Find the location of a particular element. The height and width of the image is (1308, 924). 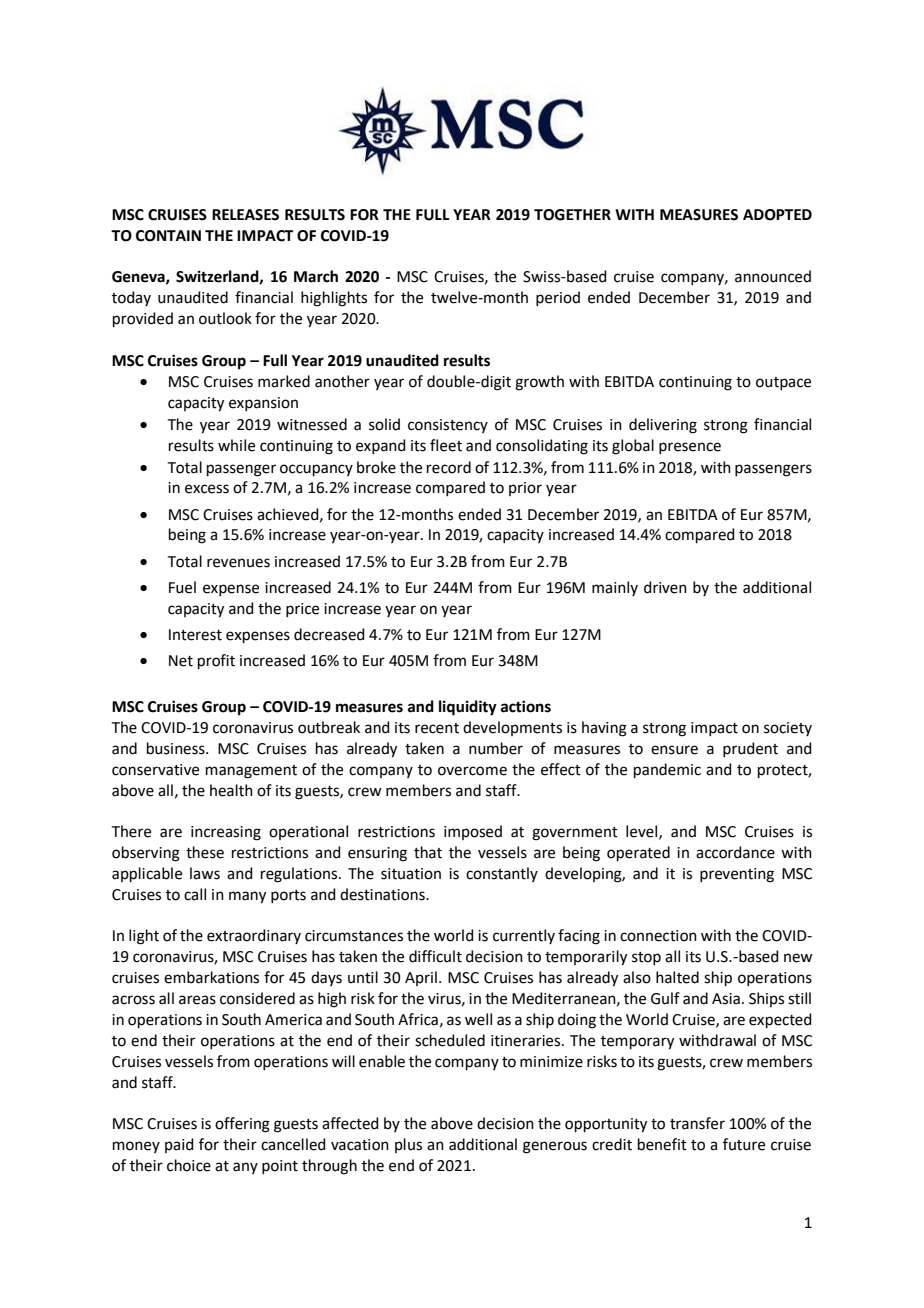

accordance is located at coordinates (735, 852).
